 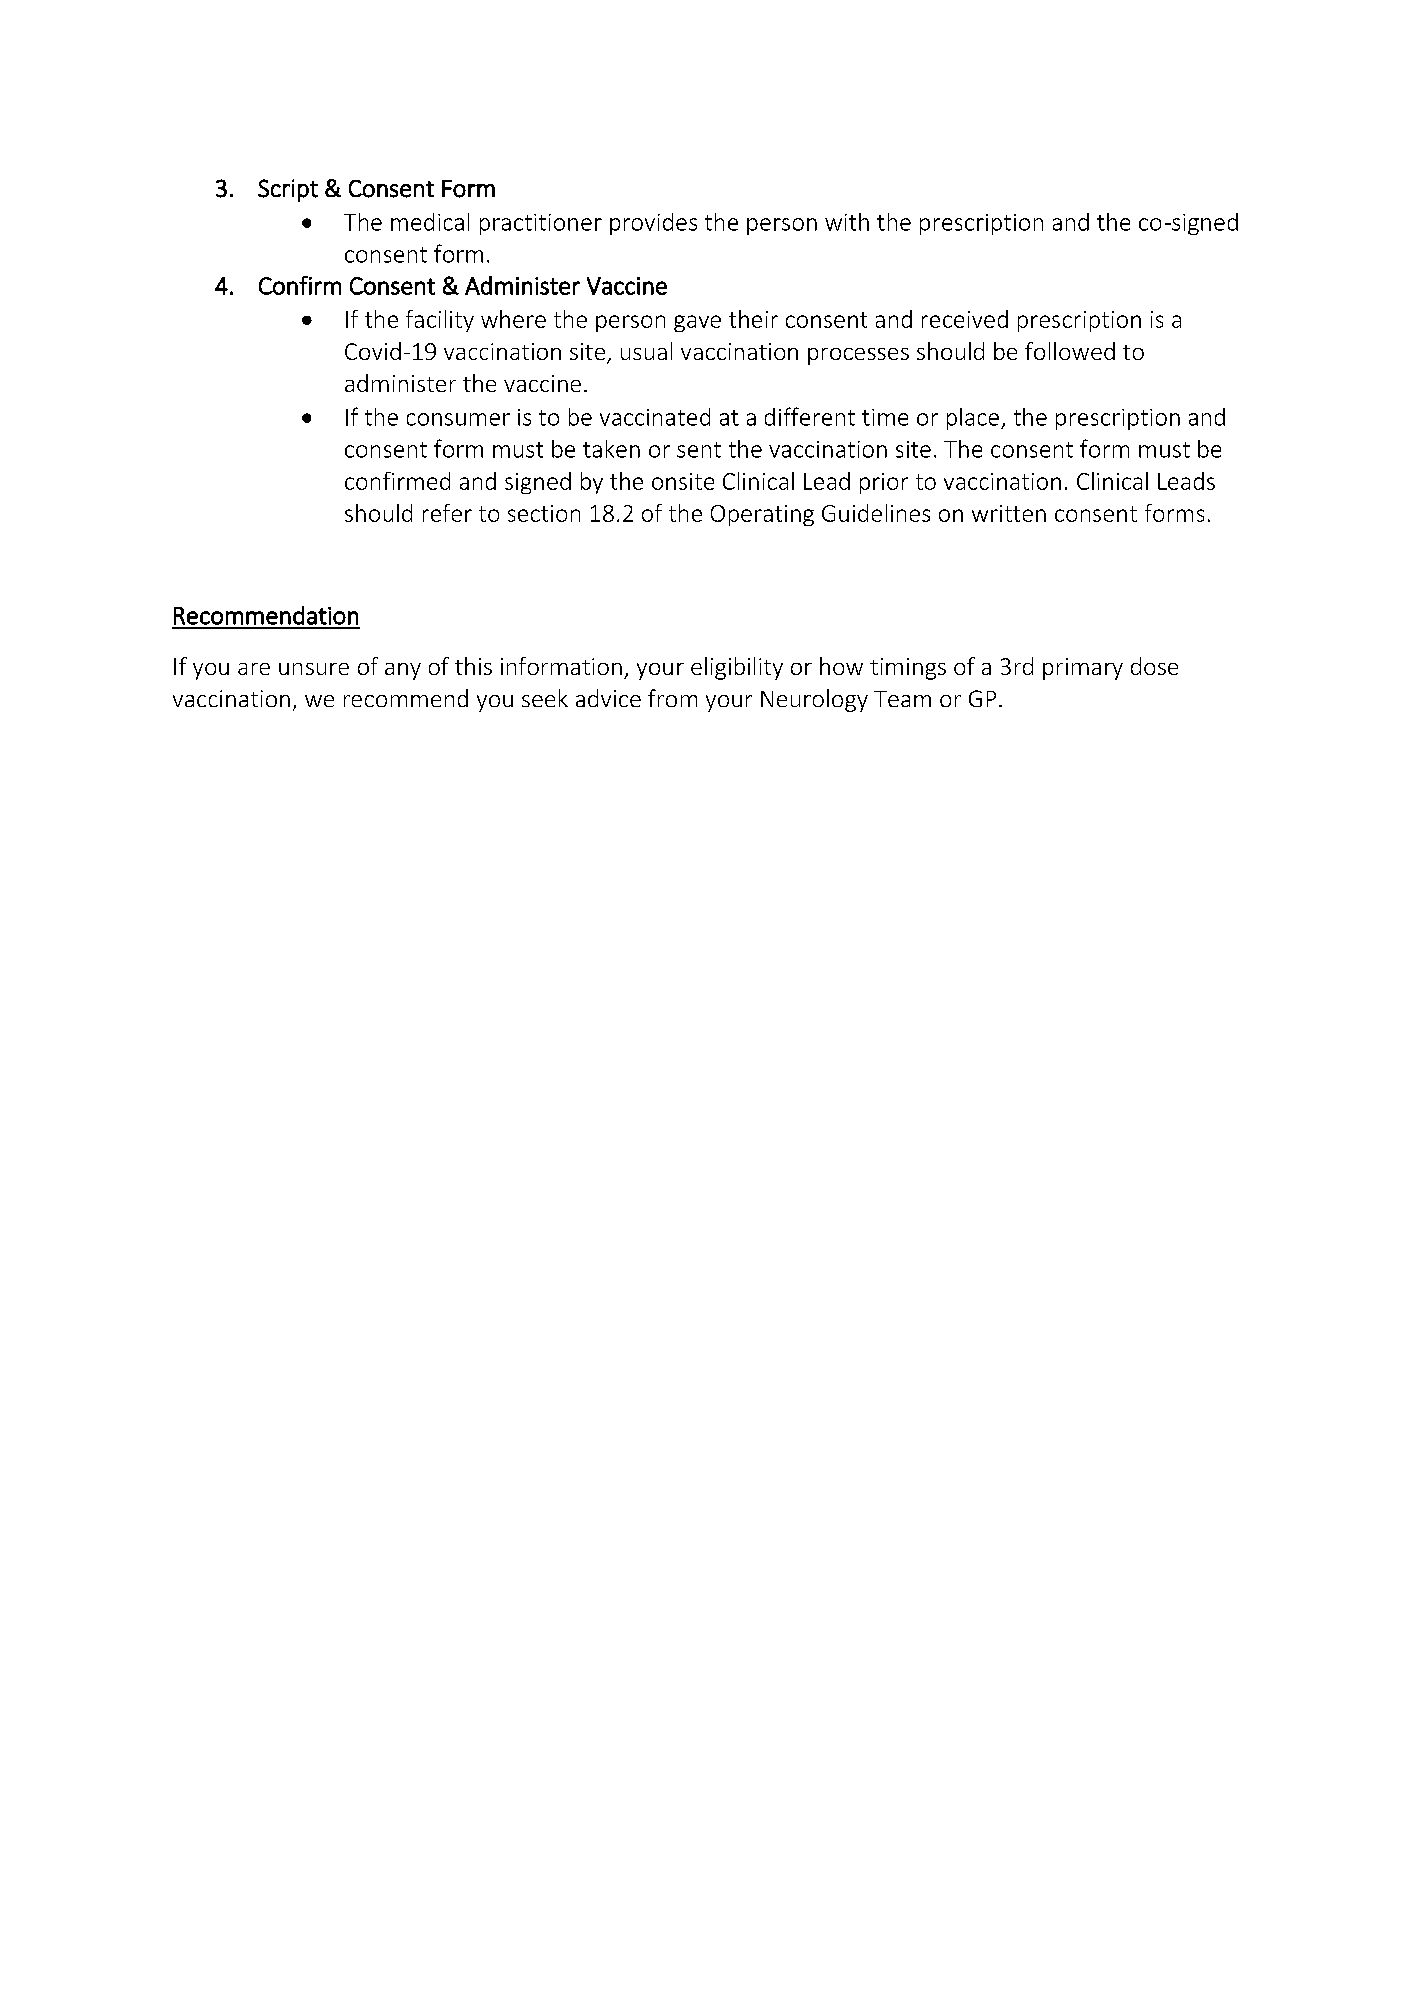 I want to click on vaccinated, so click(x=655, y=417).
